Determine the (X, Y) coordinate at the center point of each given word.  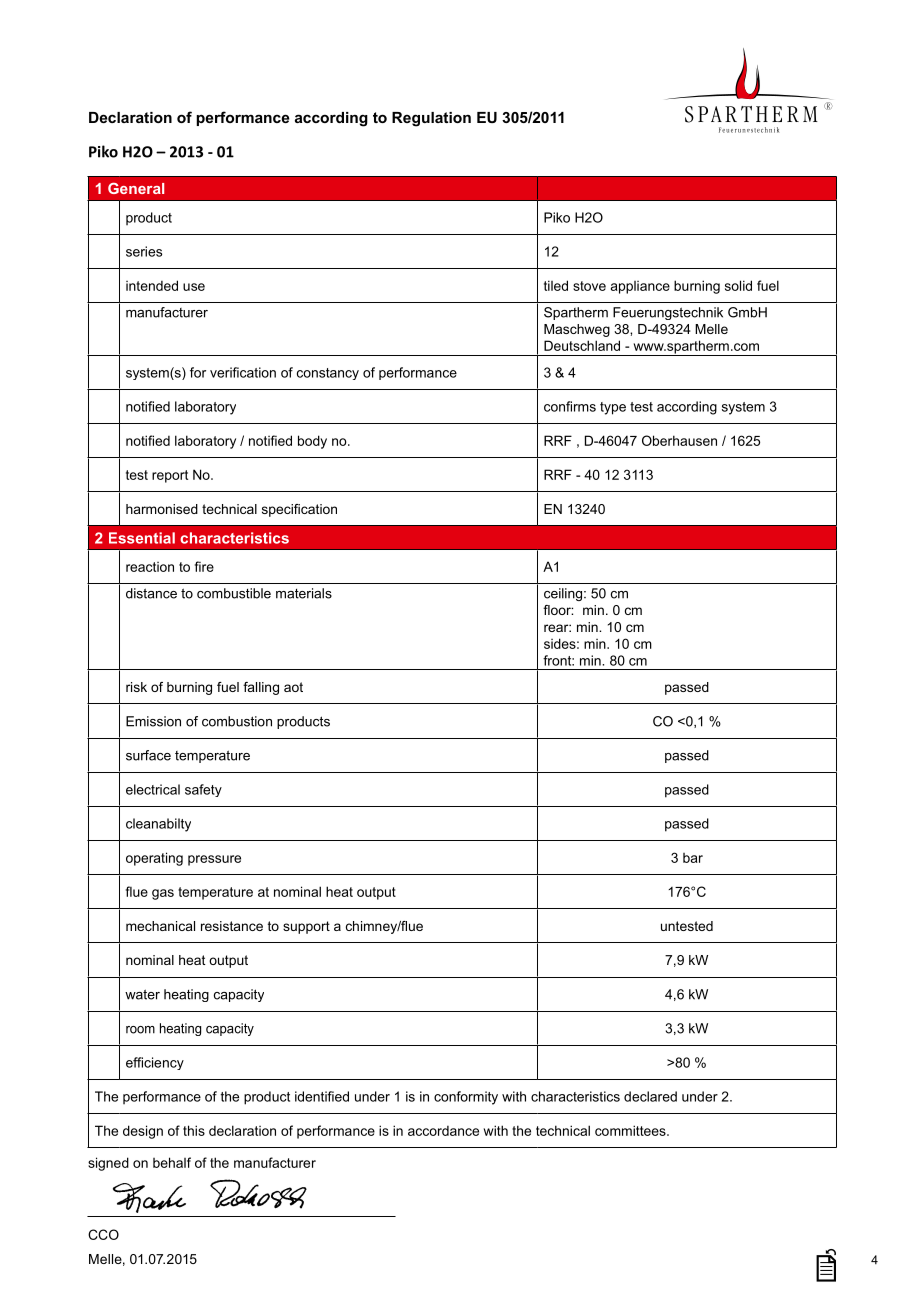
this (194, 1130)
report (170, 476)
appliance (640, 287)
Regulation (431, 119)
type (613, 408)
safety (203, 790)
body (312, 442)
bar (693, 858)
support (306, 927)
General (136, 188)
